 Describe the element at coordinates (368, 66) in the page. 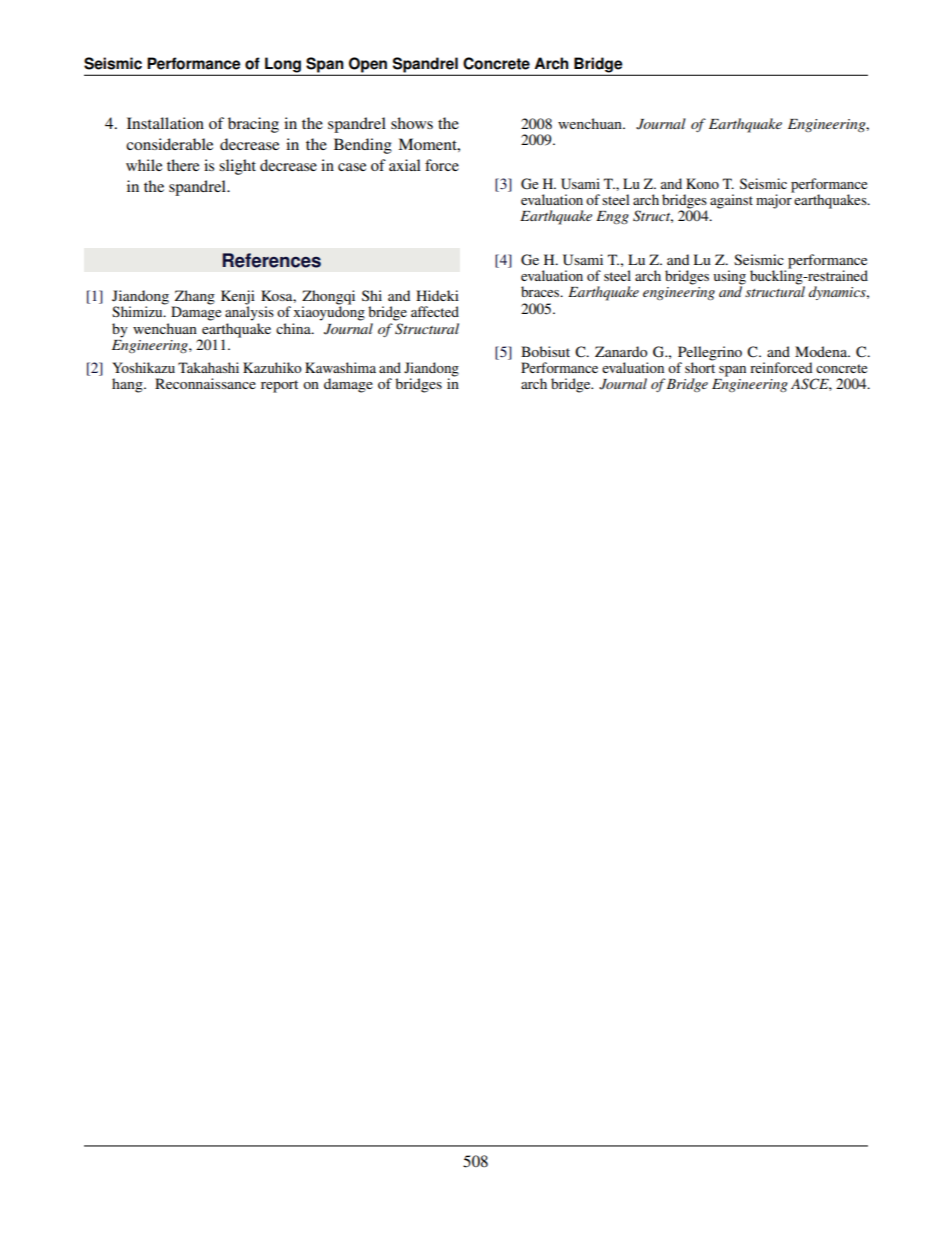

I see `Open` at that location.
